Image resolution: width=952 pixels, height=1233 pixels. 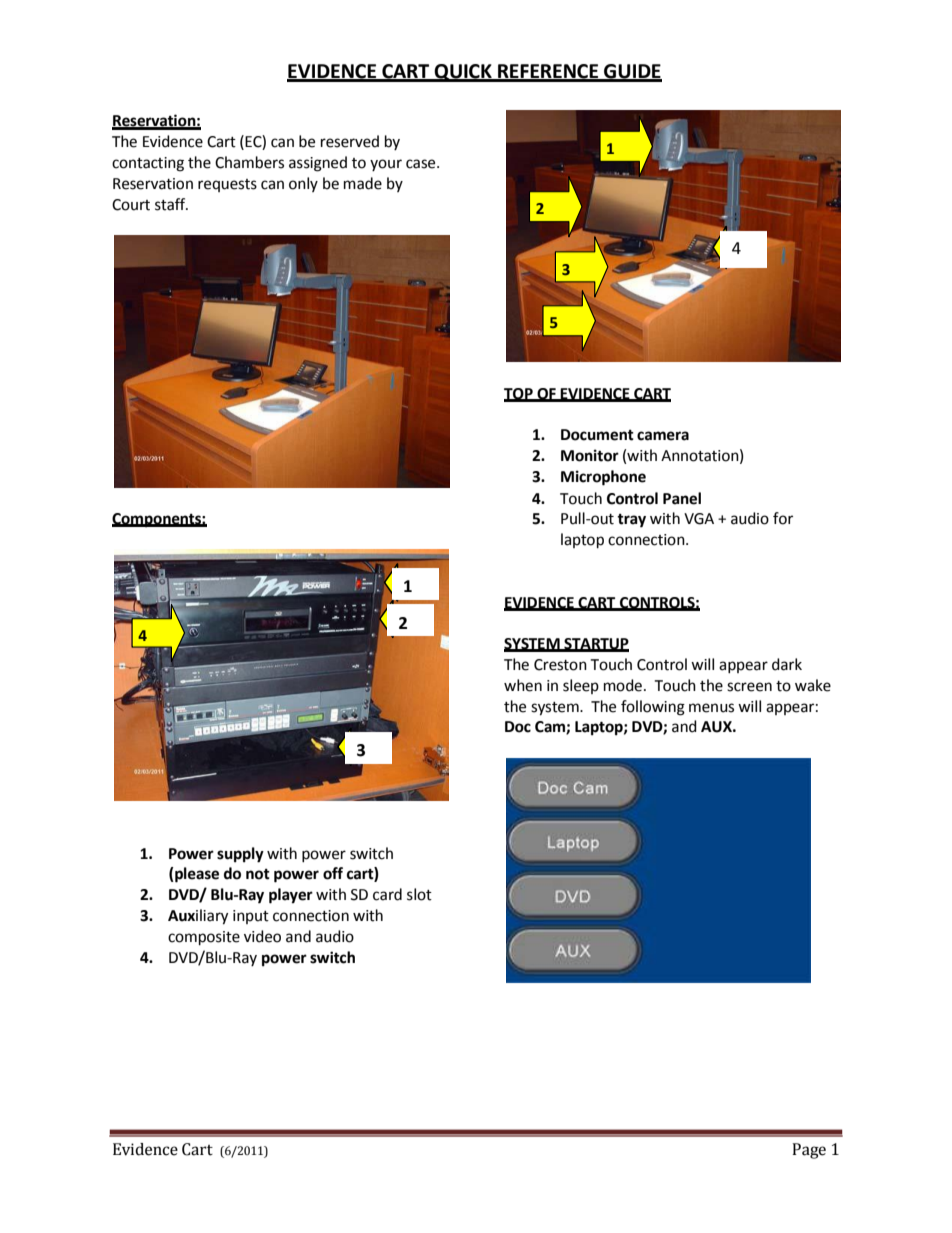 What do you see at coordinates (590, 455) in the screenshot?
I see `Monitor` at bounding box center [590, 455].
